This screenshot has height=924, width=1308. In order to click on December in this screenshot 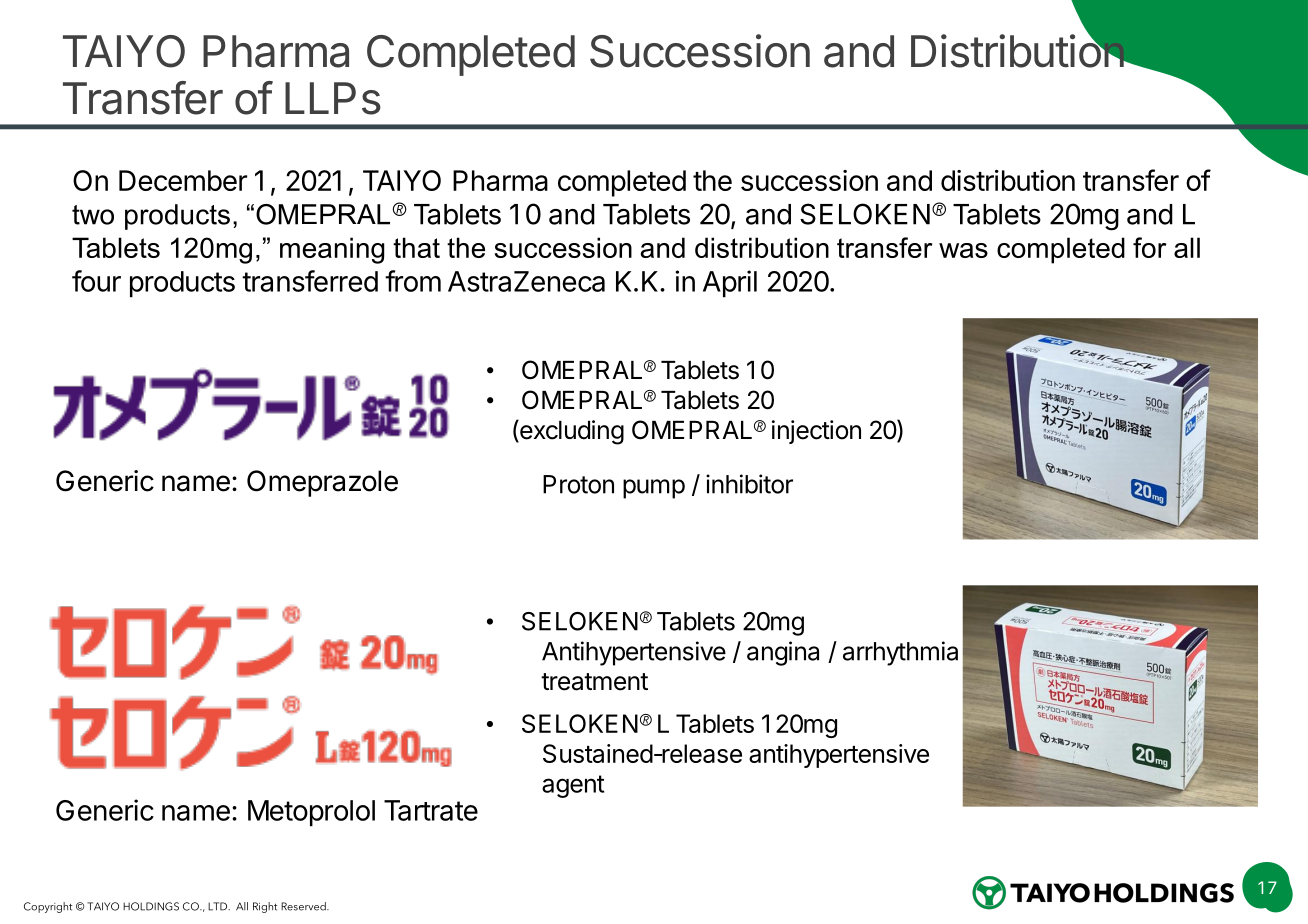, I will do `click(183, 180)`.
